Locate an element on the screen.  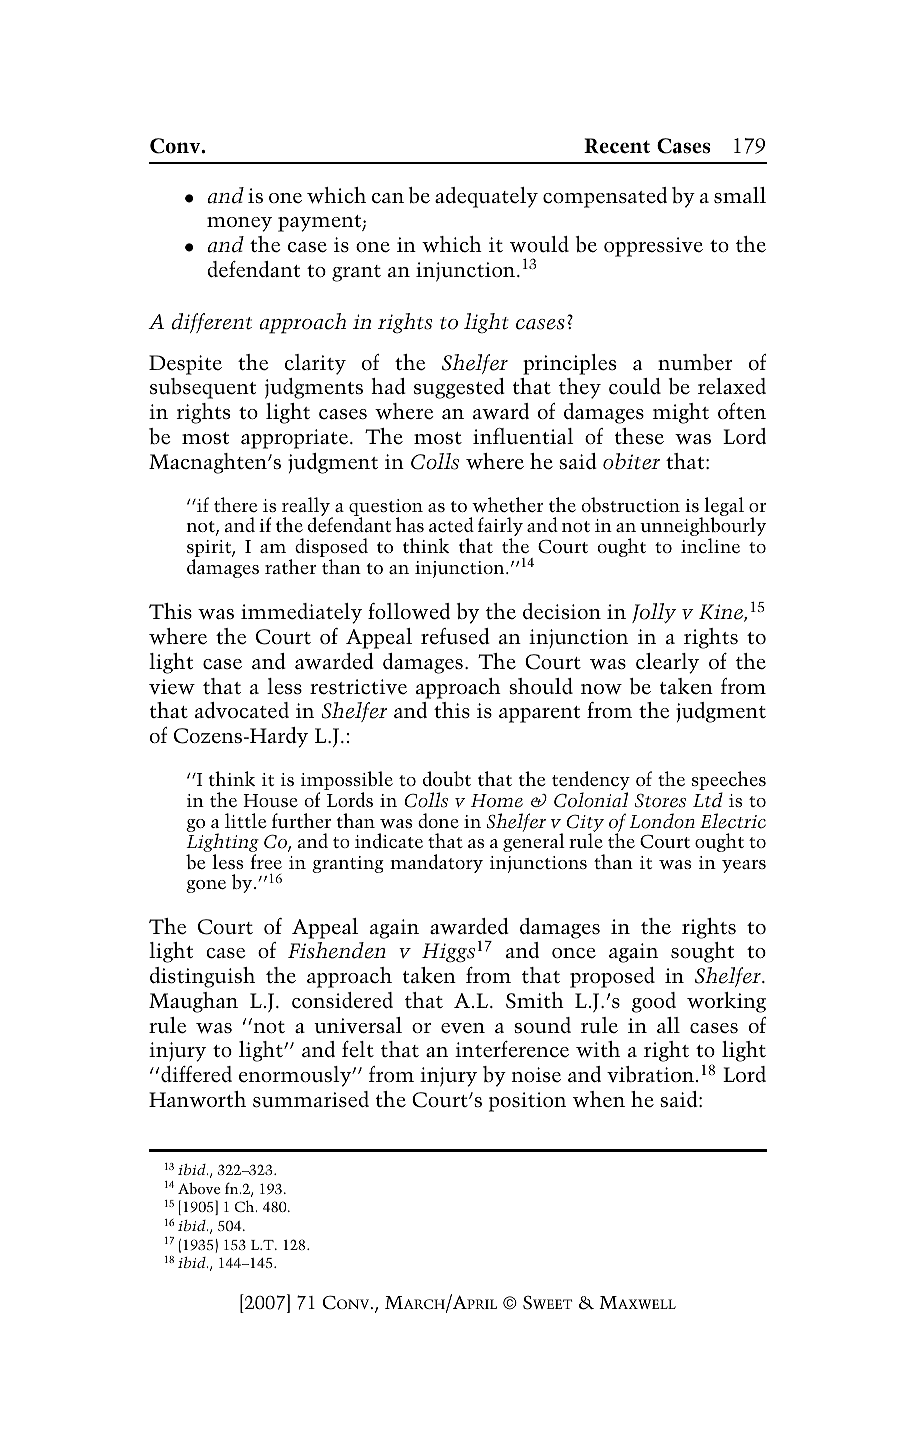
clearly is located at coordinates (667, 663).
